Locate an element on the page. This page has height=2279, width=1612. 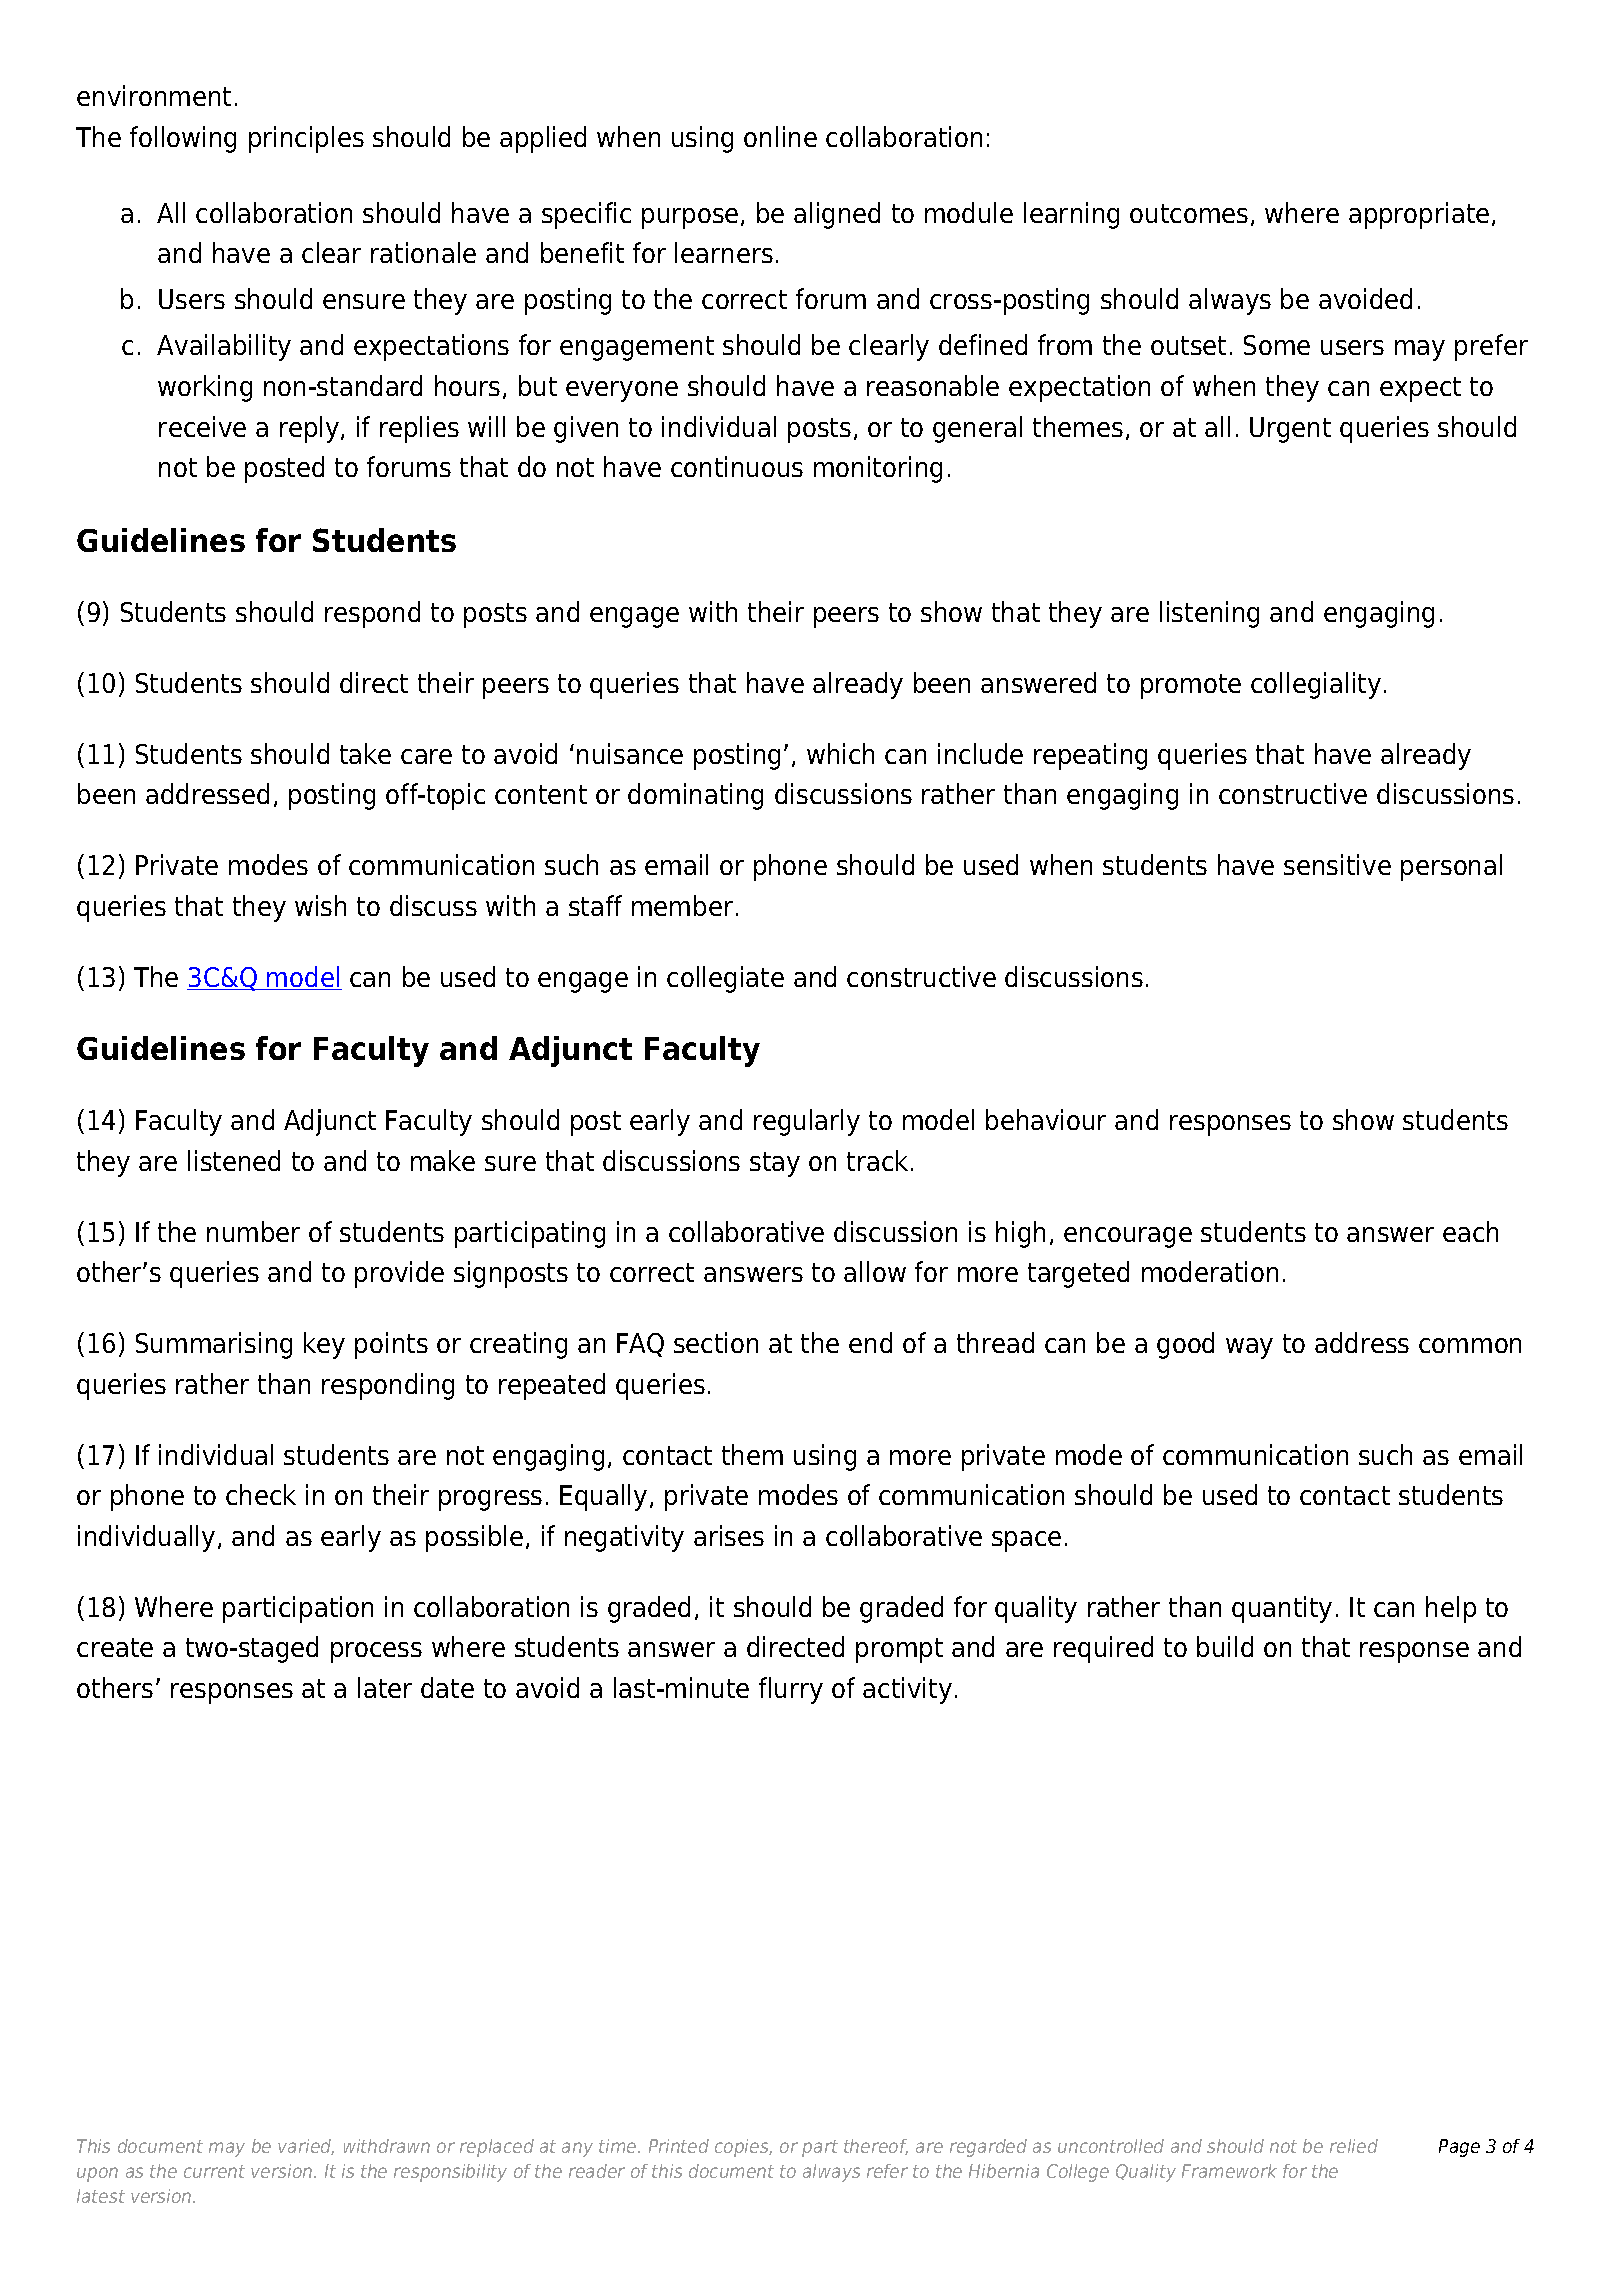
build is located at coordinates (1225, 1646).
